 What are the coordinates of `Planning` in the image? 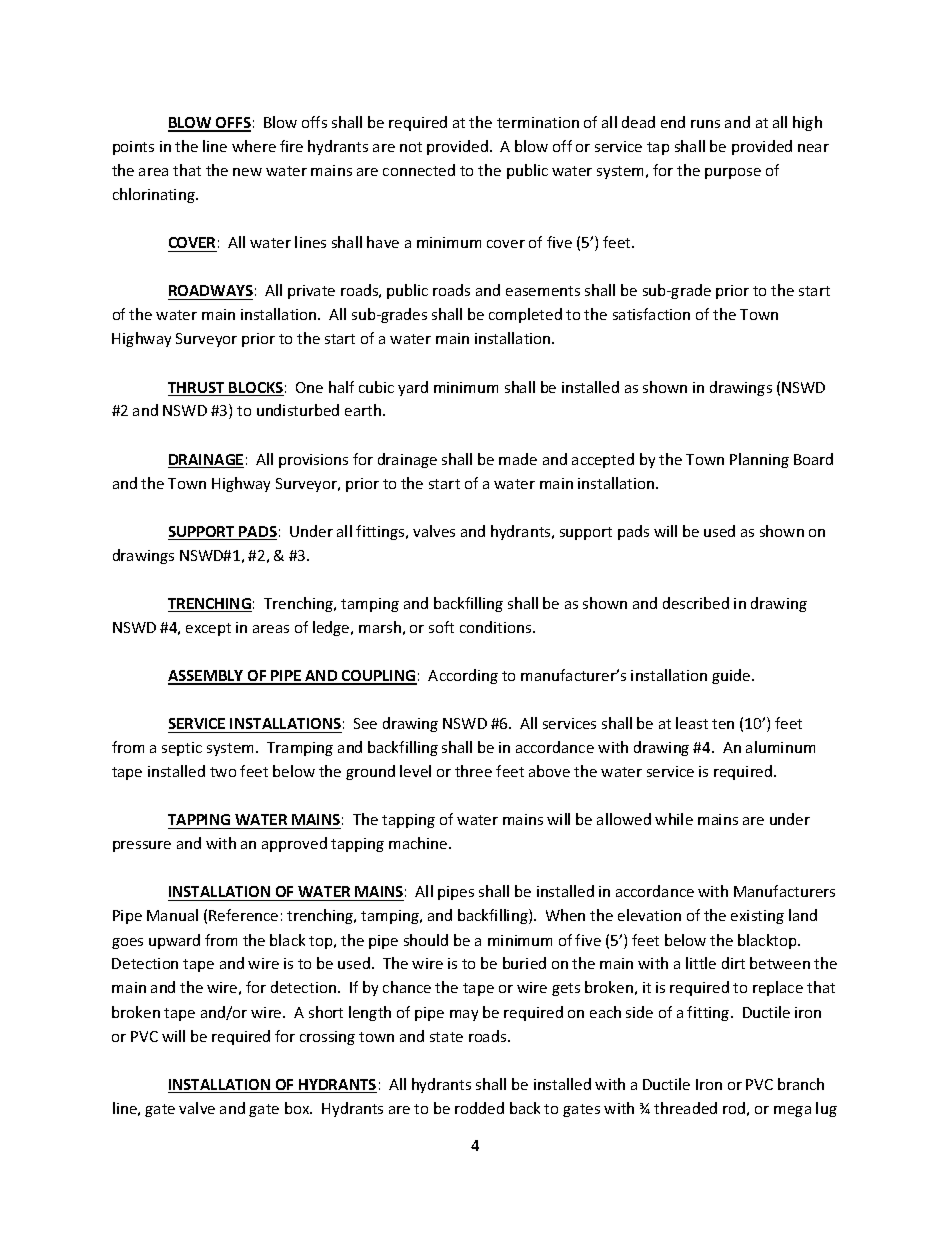 It's located at (759, 460).
